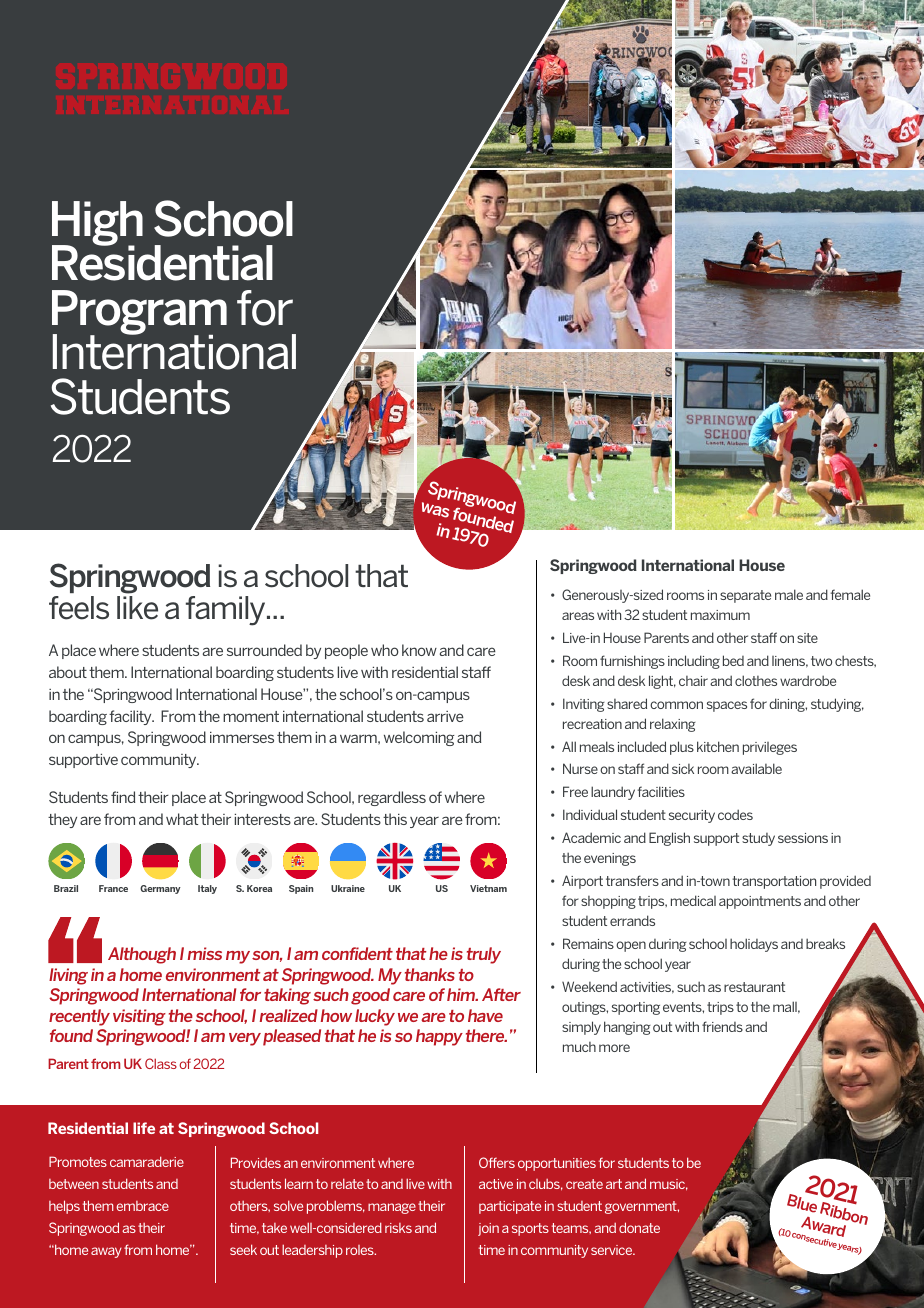 This image has height=1308, width=924. Describe the element at coordinates (669, 1184) in the image. I see `music` at that location.
